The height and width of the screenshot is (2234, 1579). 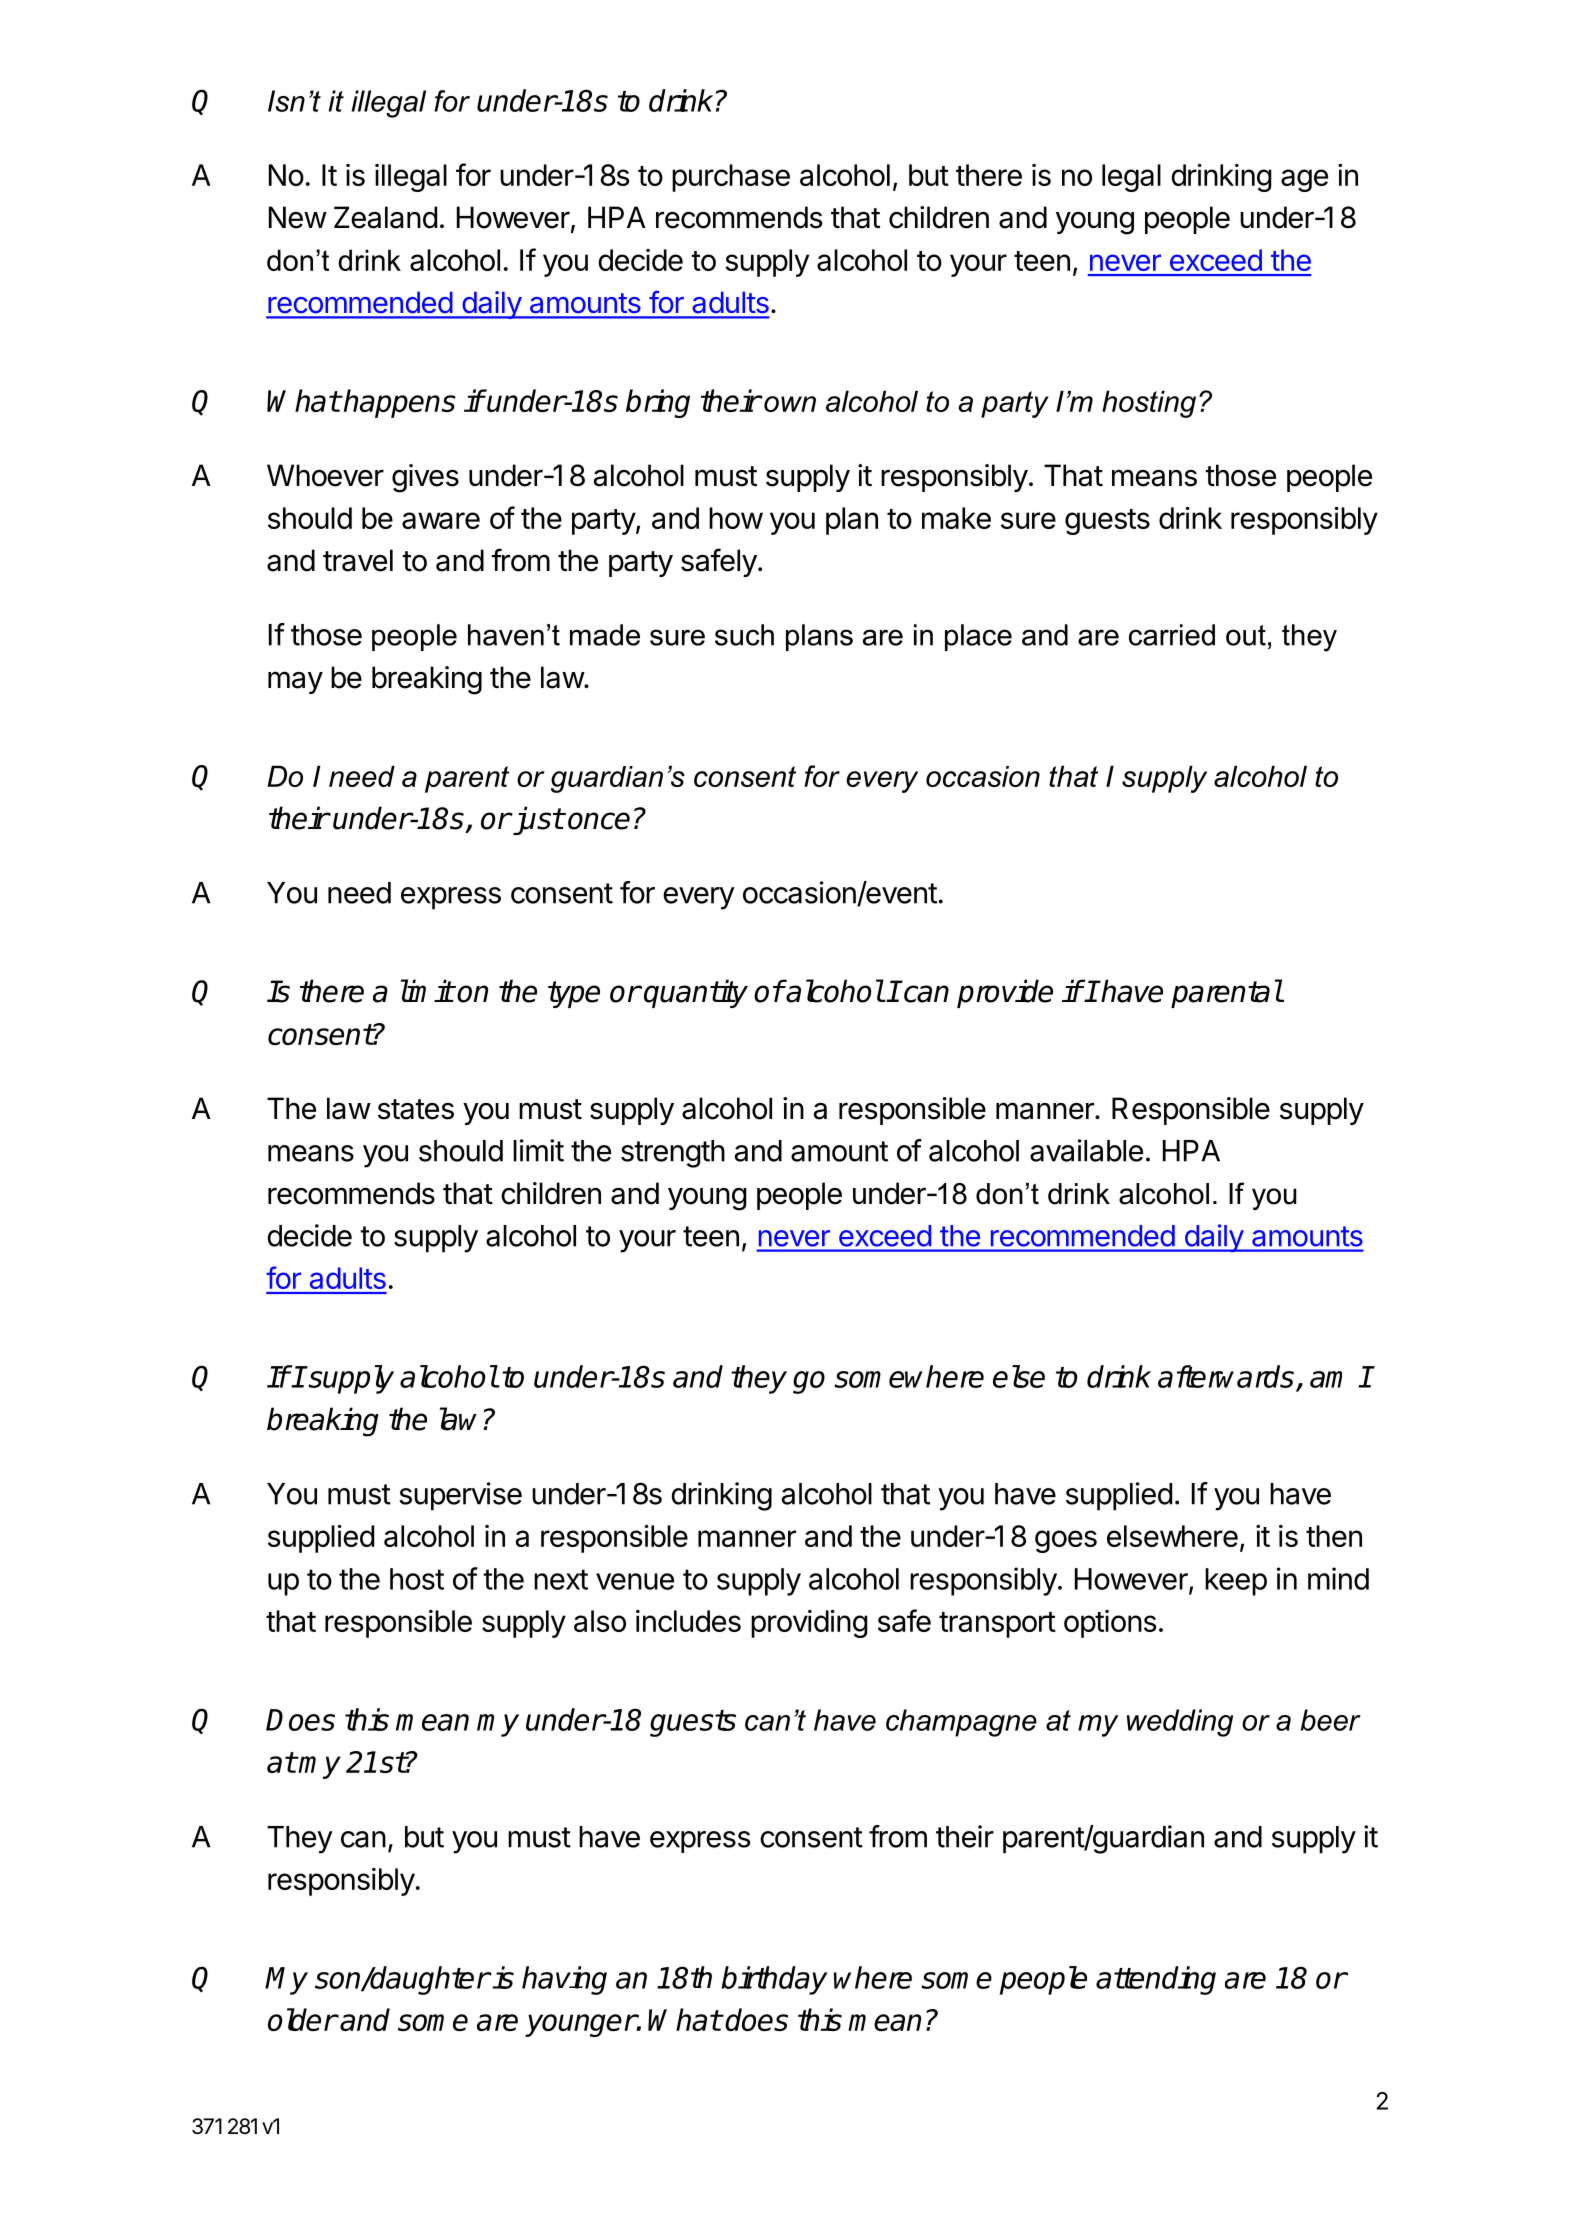 What do you see at coordinates (302, 2019) in the screenshot?
I see `older` at bounding box center [302, 2019].
